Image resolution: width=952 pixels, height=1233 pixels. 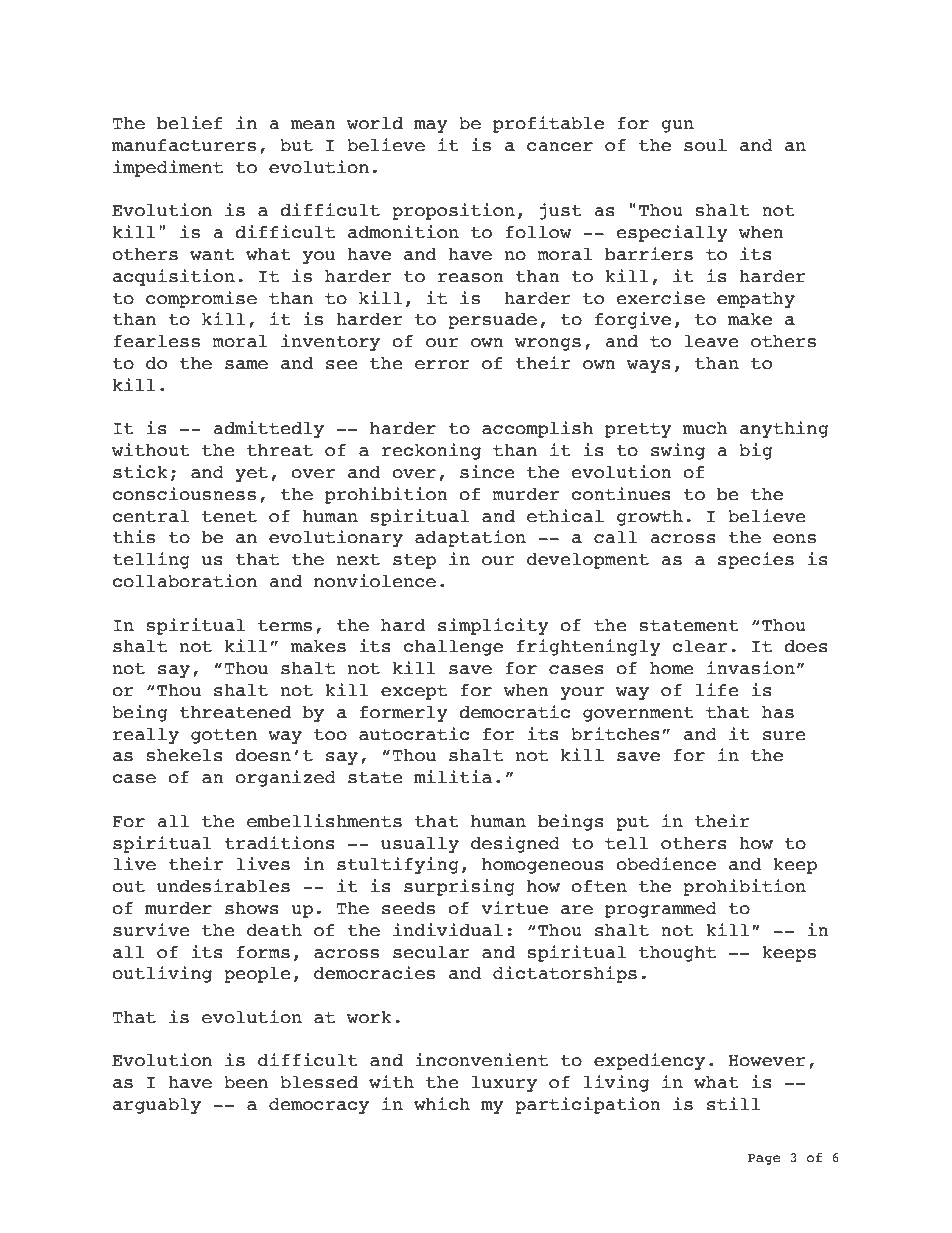 What do you see at coordinates (705, 145) in the screenshot?
I see `soul` at bounding box center [705, 145].
